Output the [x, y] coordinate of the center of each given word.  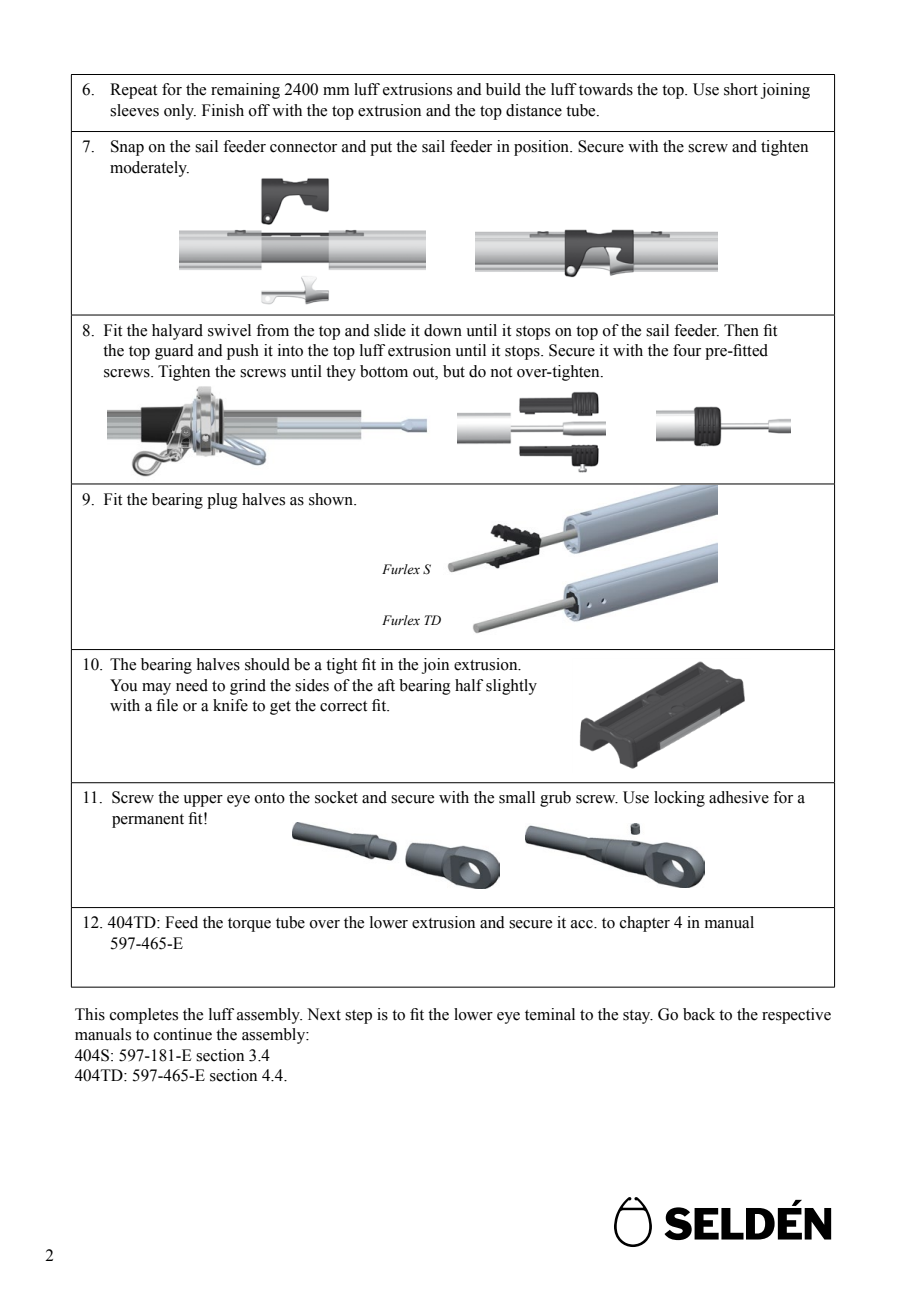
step [358, 1017]
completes [144, 1016]
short [741, 89]
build [503, 89]
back [699, 1014]
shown [332, 499]
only [180, 112]
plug [222, 501]
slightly [511, 687]
